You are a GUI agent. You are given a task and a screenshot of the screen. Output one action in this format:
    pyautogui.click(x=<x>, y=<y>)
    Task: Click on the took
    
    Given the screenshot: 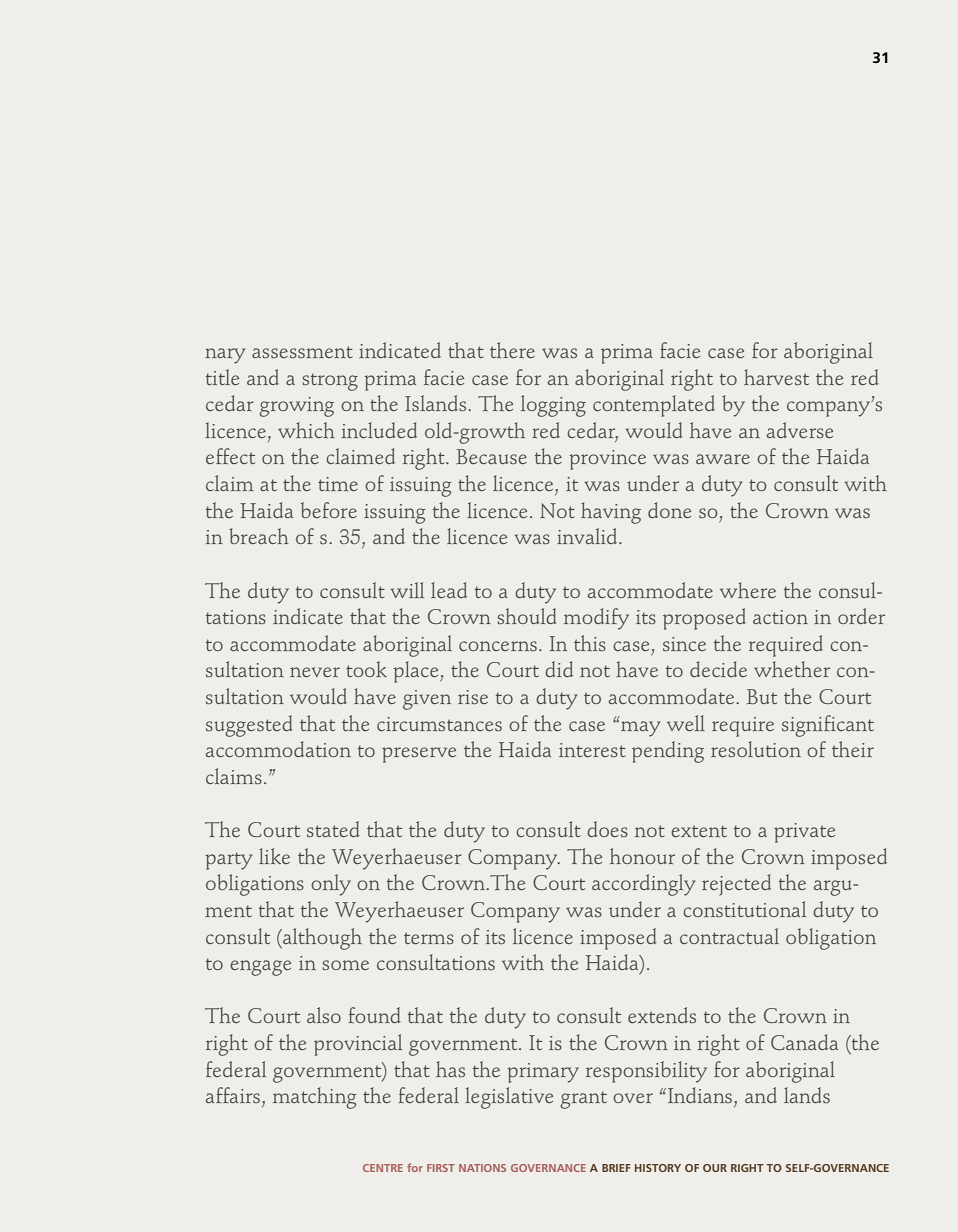 What is the action you would take?
    pyautogui.click(x=366, y=669)
